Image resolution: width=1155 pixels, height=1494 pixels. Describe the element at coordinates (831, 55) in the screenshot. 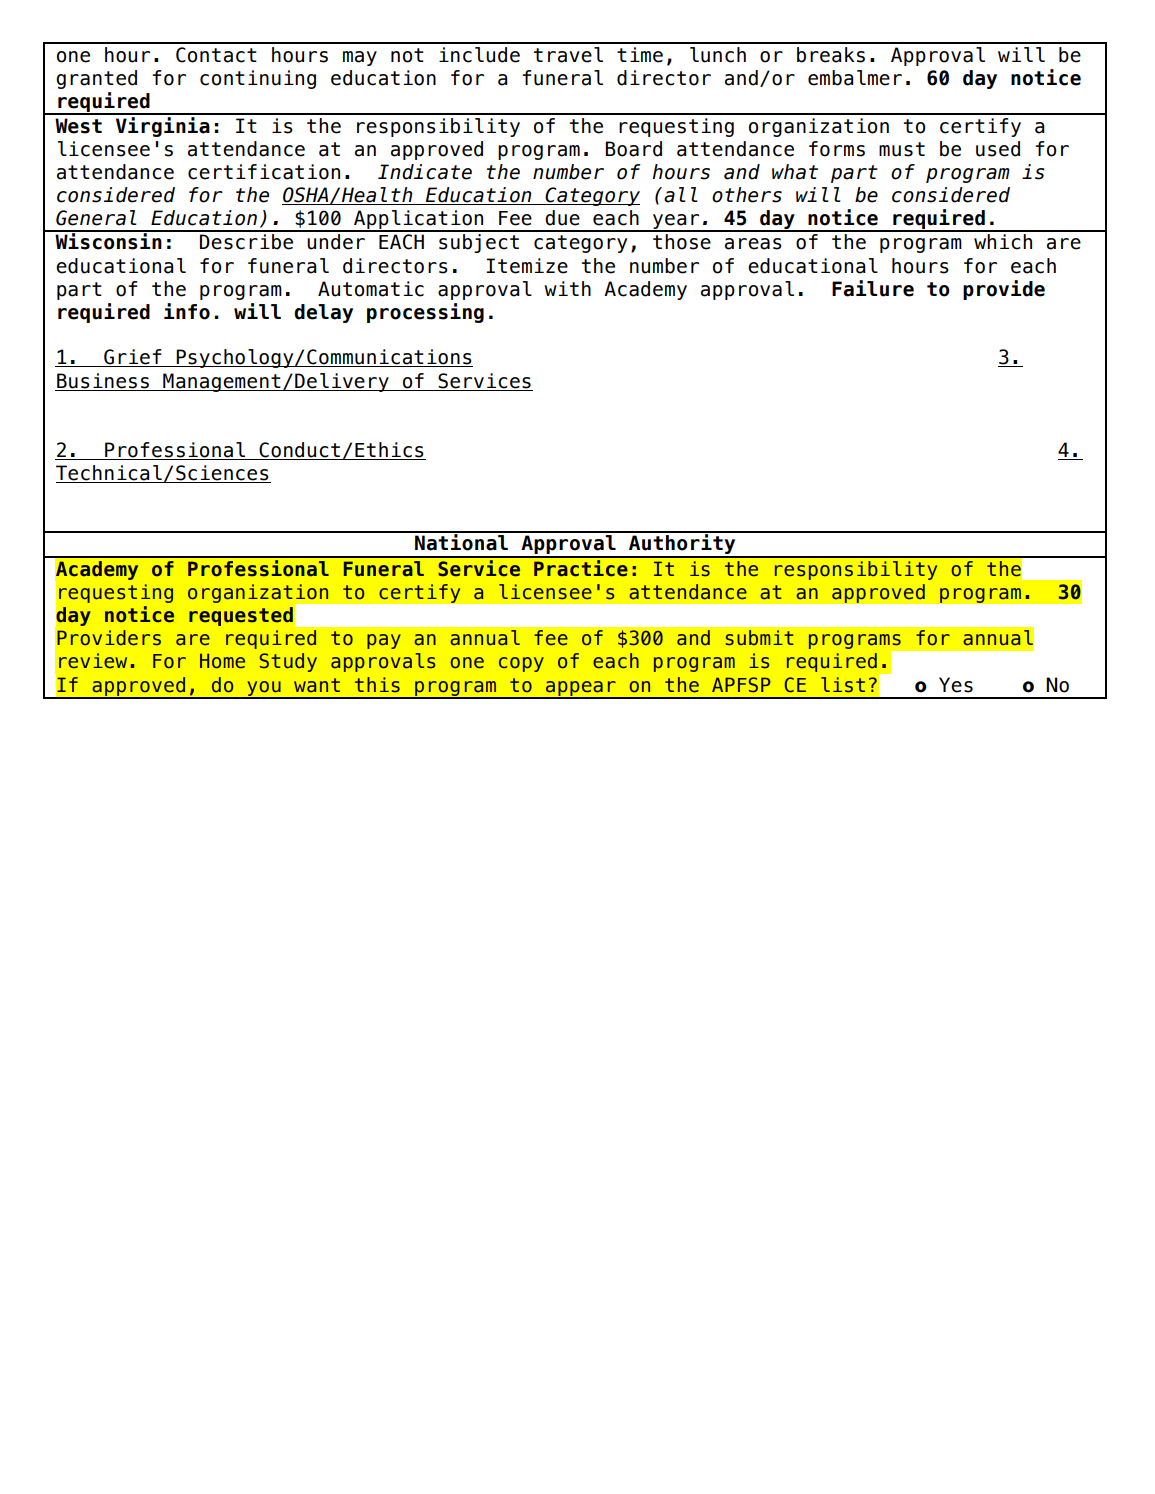

I see `breaks` at that location.
